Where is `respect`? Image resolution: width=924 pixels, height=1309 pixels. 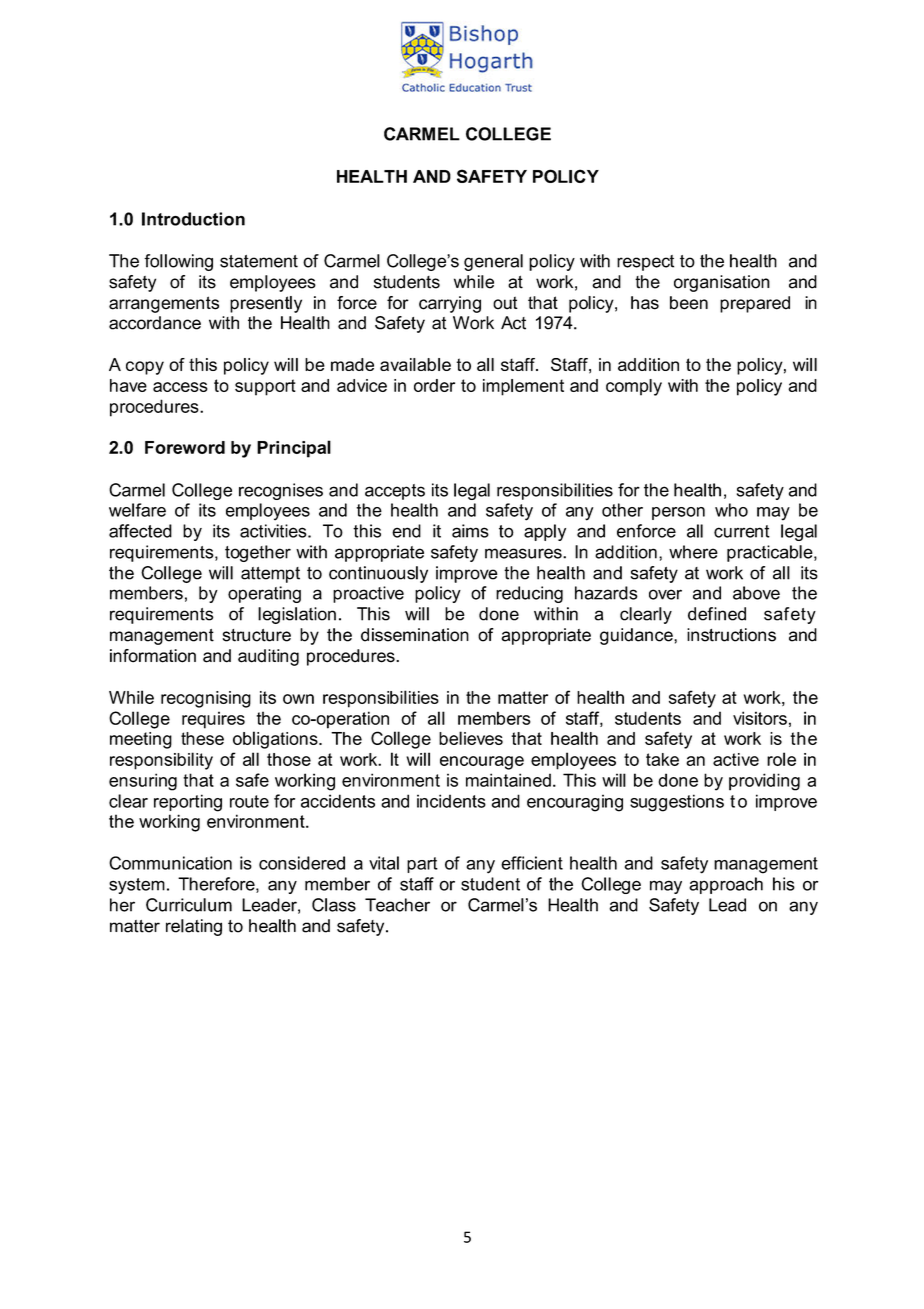 respect is located at coordinates (645, 263).
